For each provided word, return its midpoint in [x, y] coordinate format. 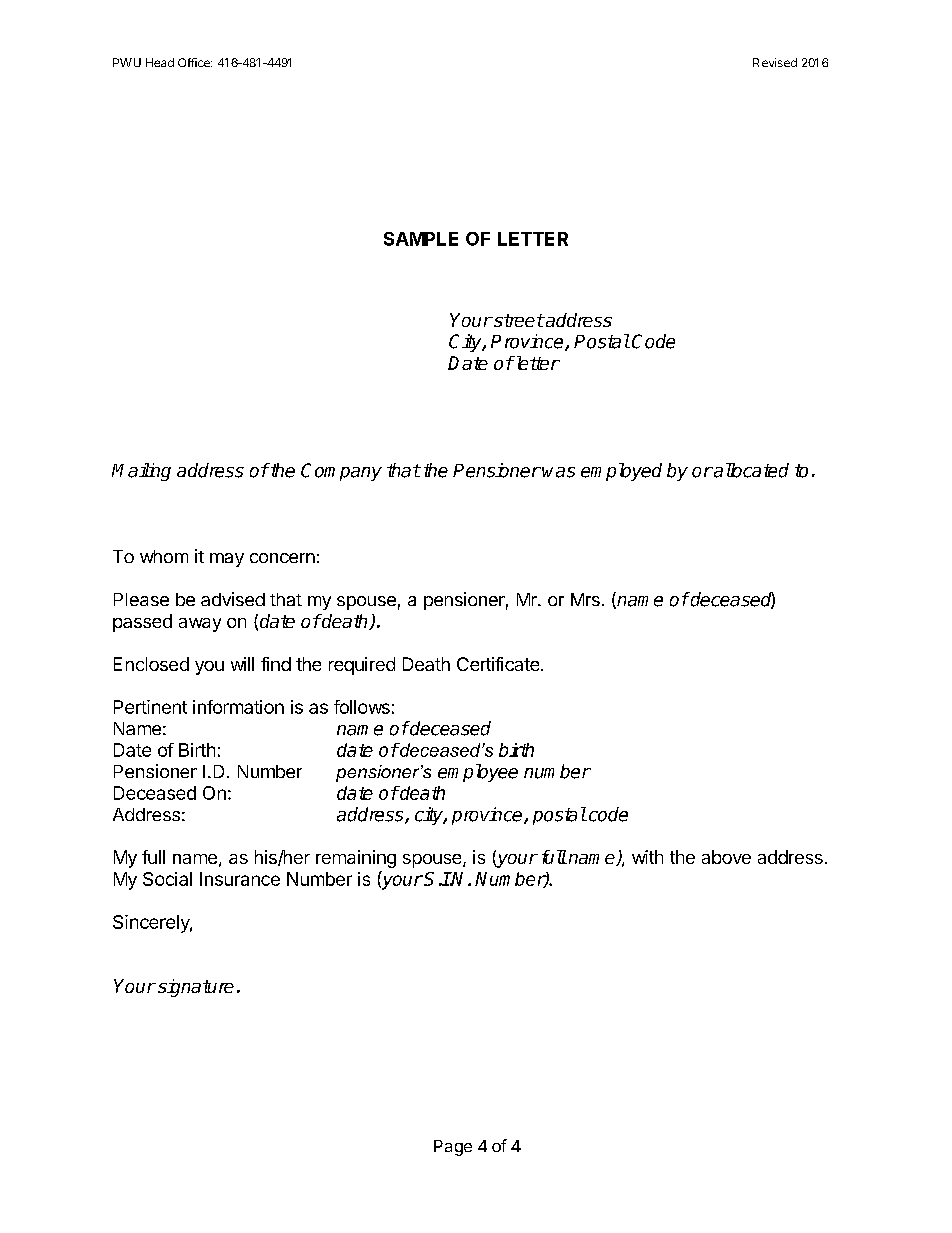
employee [478, 773]
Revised [775, 62]
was [558, 472]
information [238, 707]
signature [196, 988]
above [726, 857]
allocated [750, 470]
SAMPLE [421, 239]
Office [195, 62]
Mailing [141, 472]
